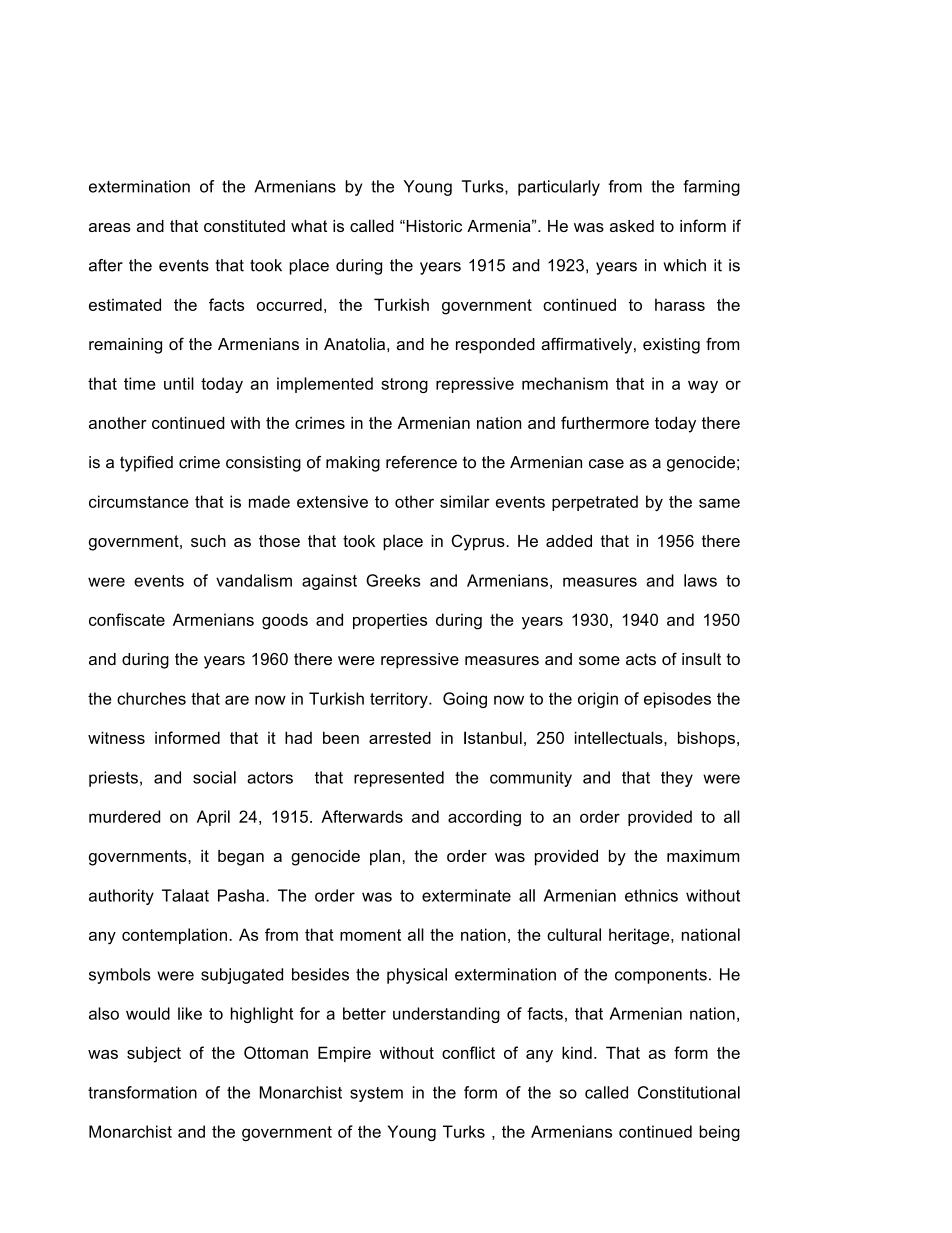 The image size is (952, 1233). I want to click on ethnics, so click(651, 895).
